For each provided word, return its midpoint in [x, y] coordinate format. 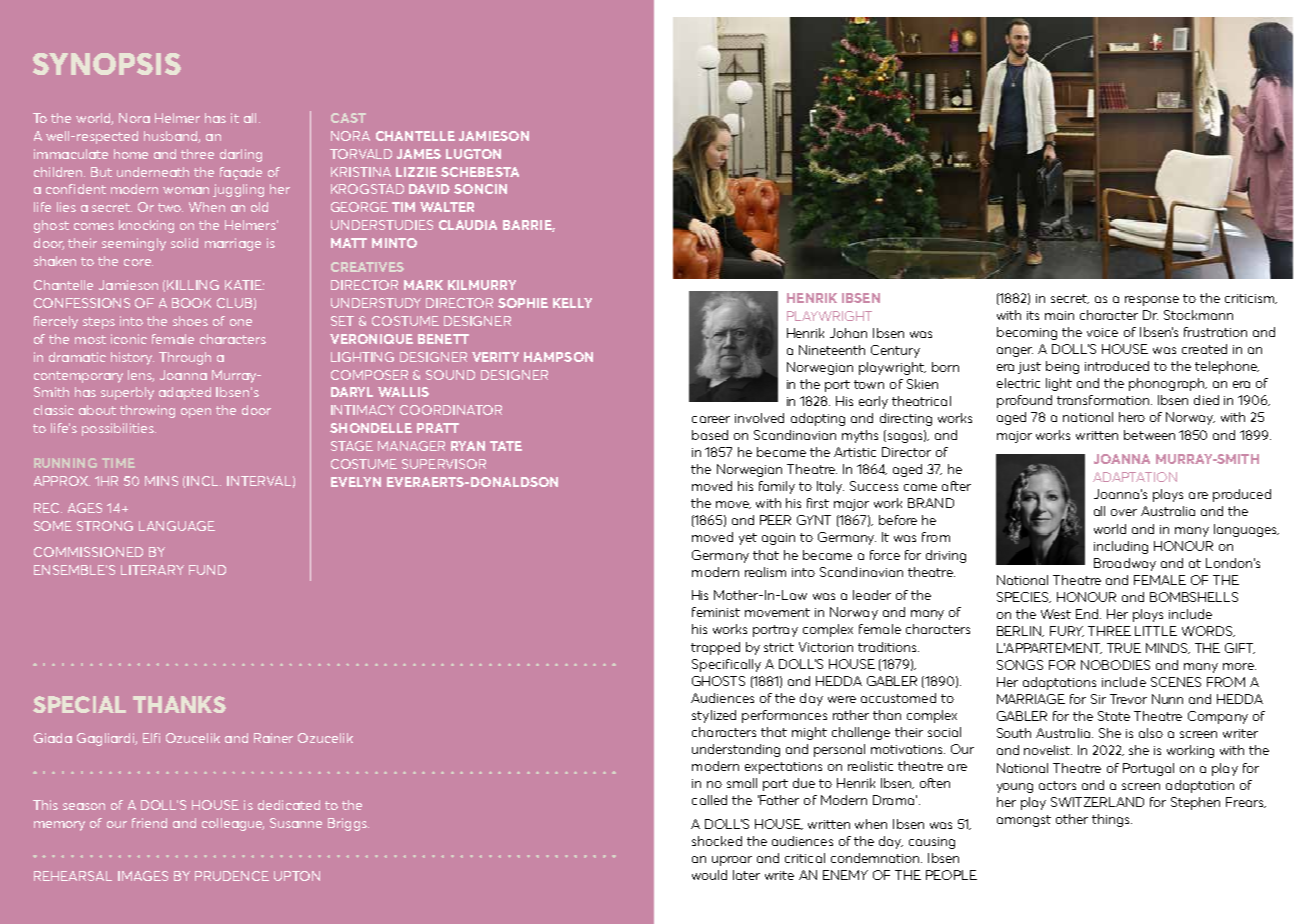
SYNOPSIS [107, 64]
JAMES [419, 154]
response [1152, 301]
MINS [161, 481]
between [1149, 435]
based [710, 435]
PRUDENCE [232, 876]
